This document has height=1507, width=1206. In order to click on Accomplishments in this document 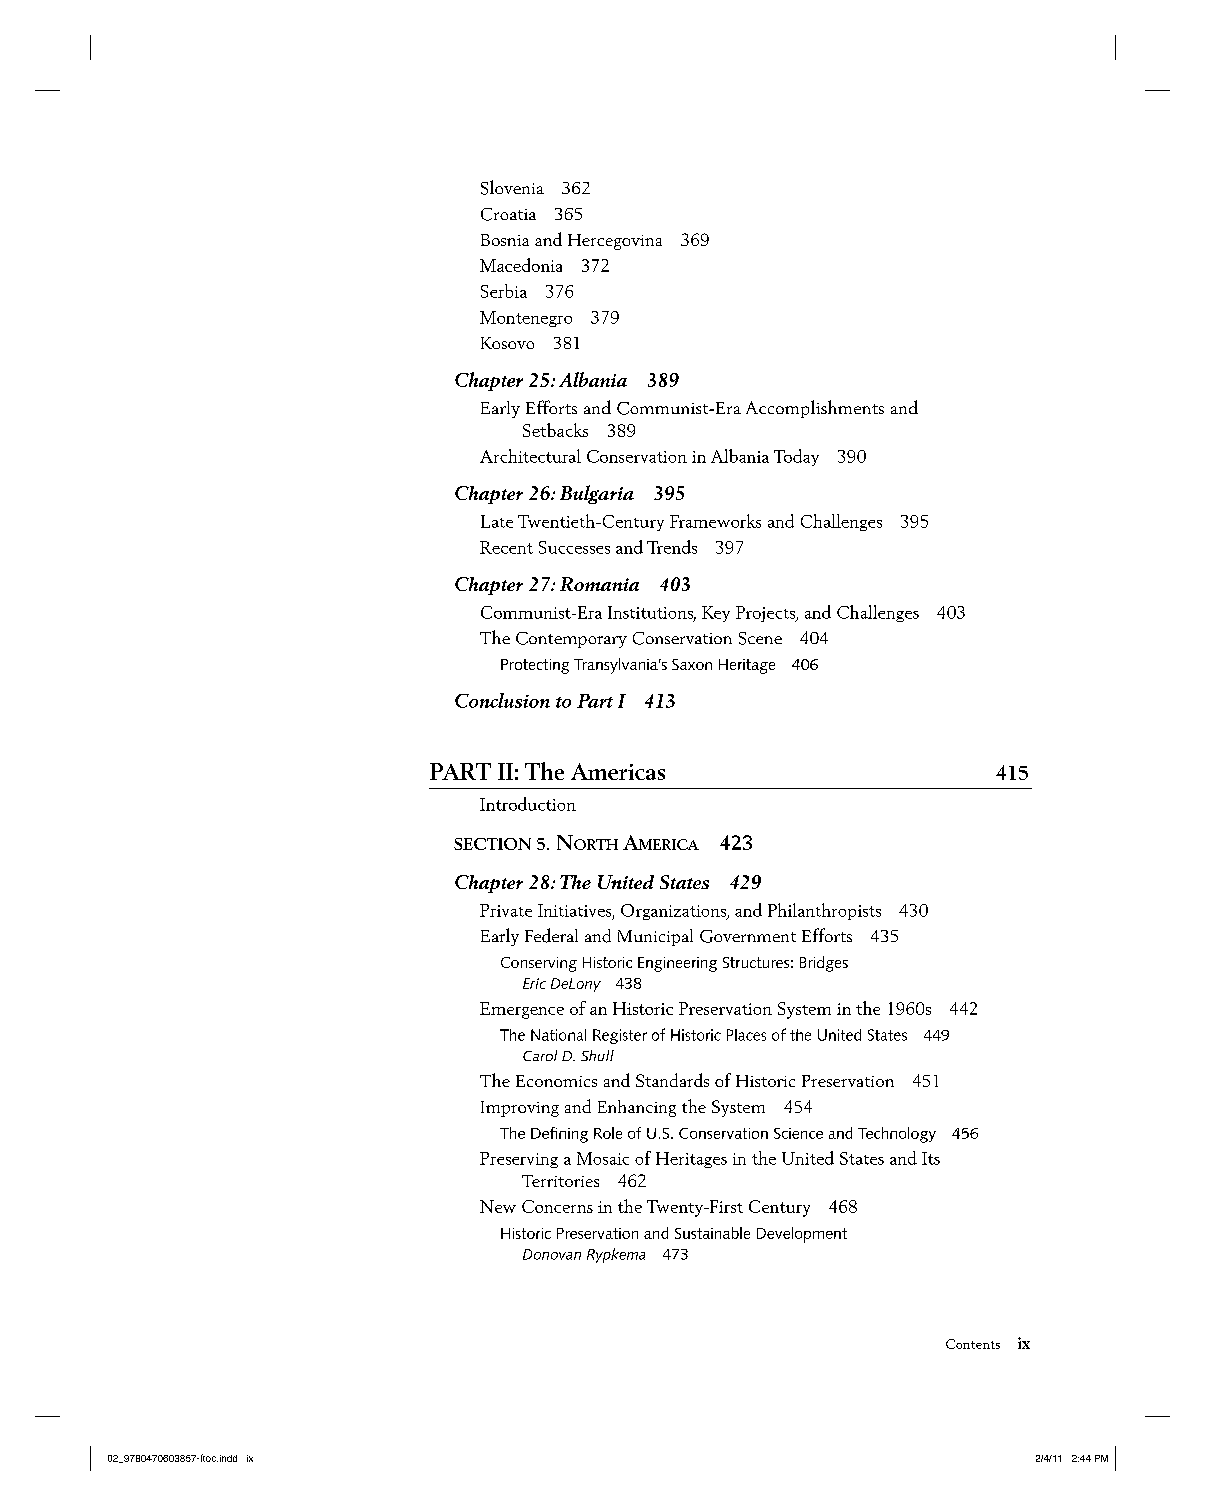, I will do `click(815, 409)`.
